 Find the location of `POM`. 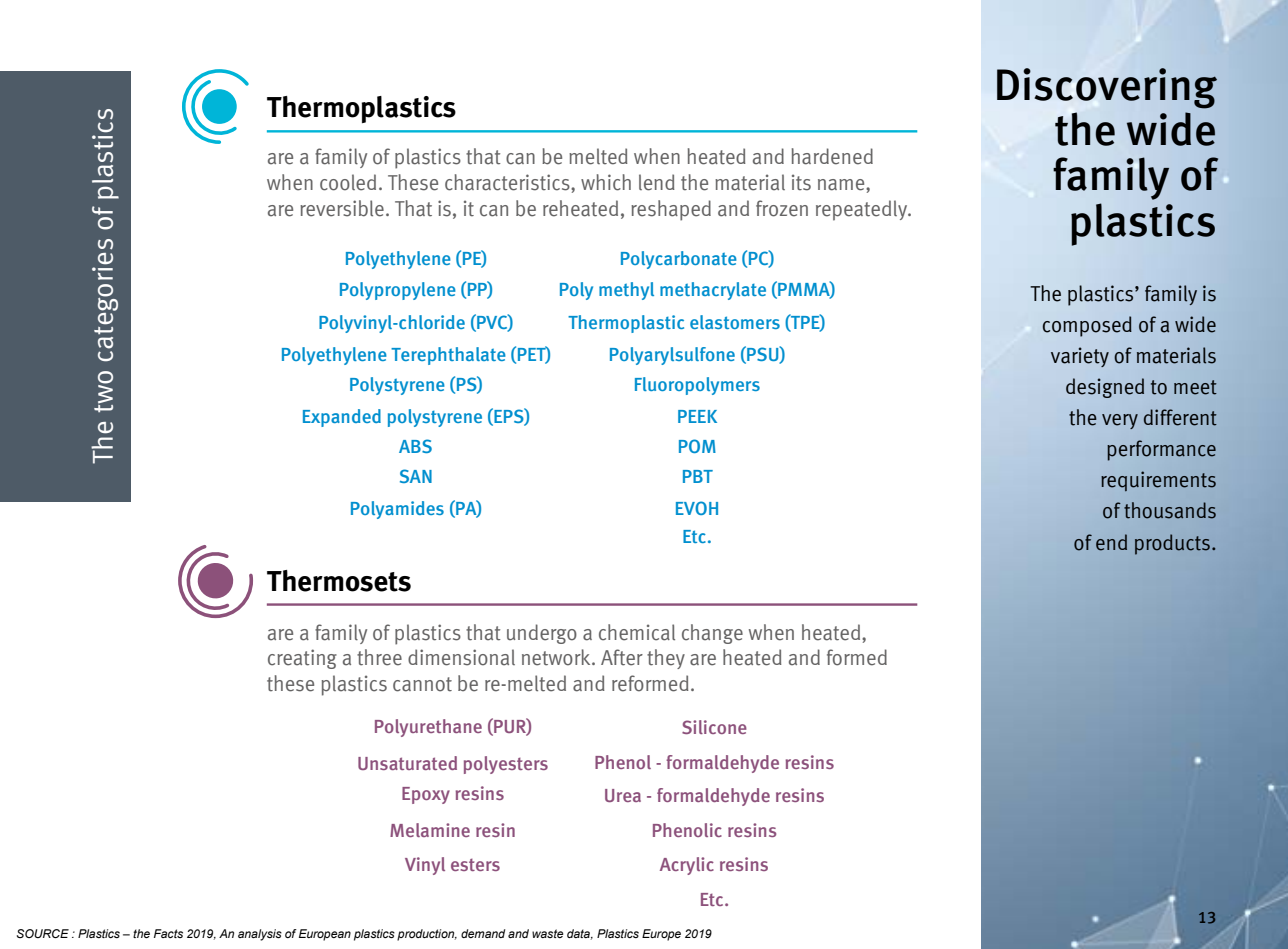

POM is located at coordinates (697, 446).
